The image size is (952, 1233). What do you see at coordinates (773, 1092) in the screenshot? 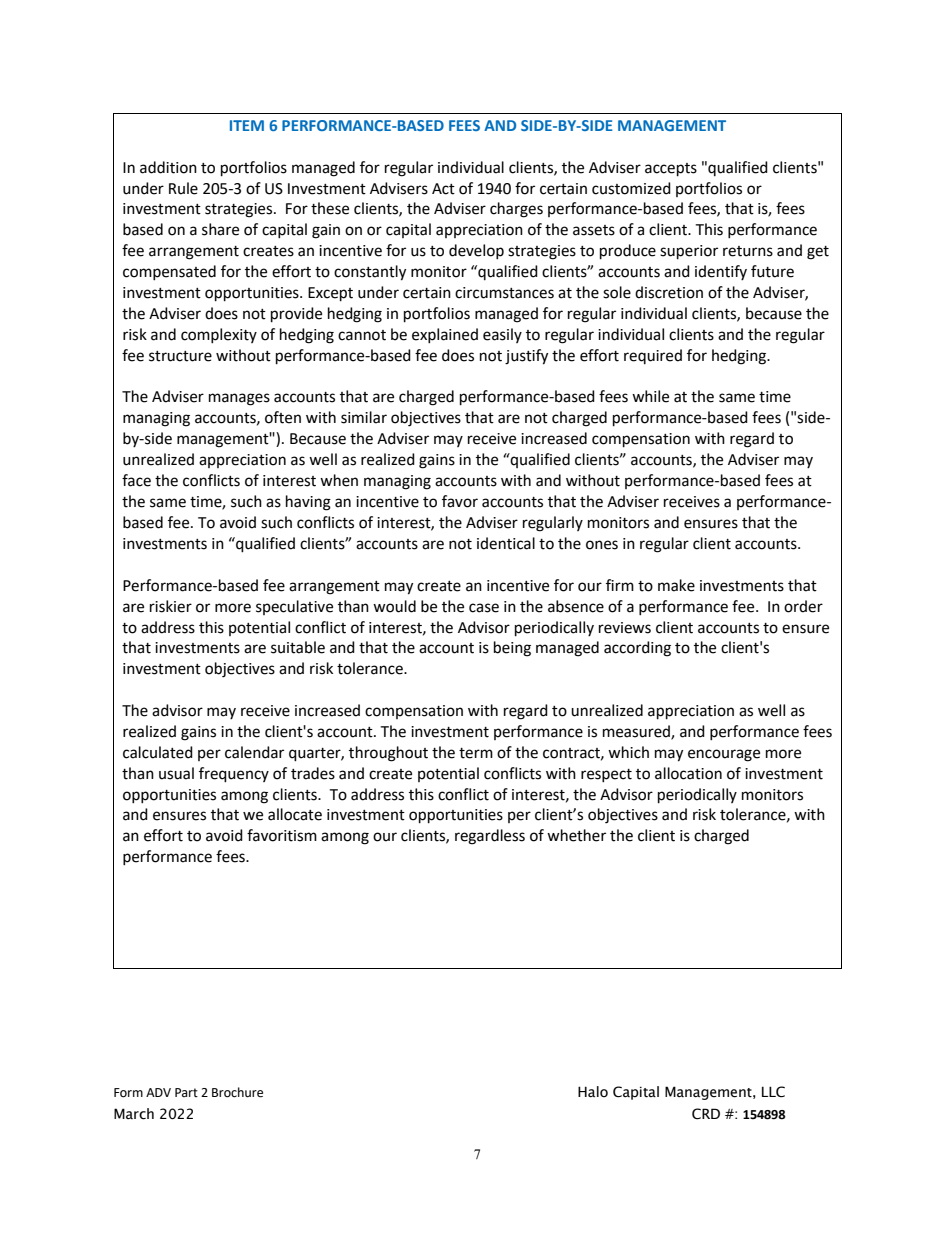
I see `LLC` at bounding box center [773, 1092].
